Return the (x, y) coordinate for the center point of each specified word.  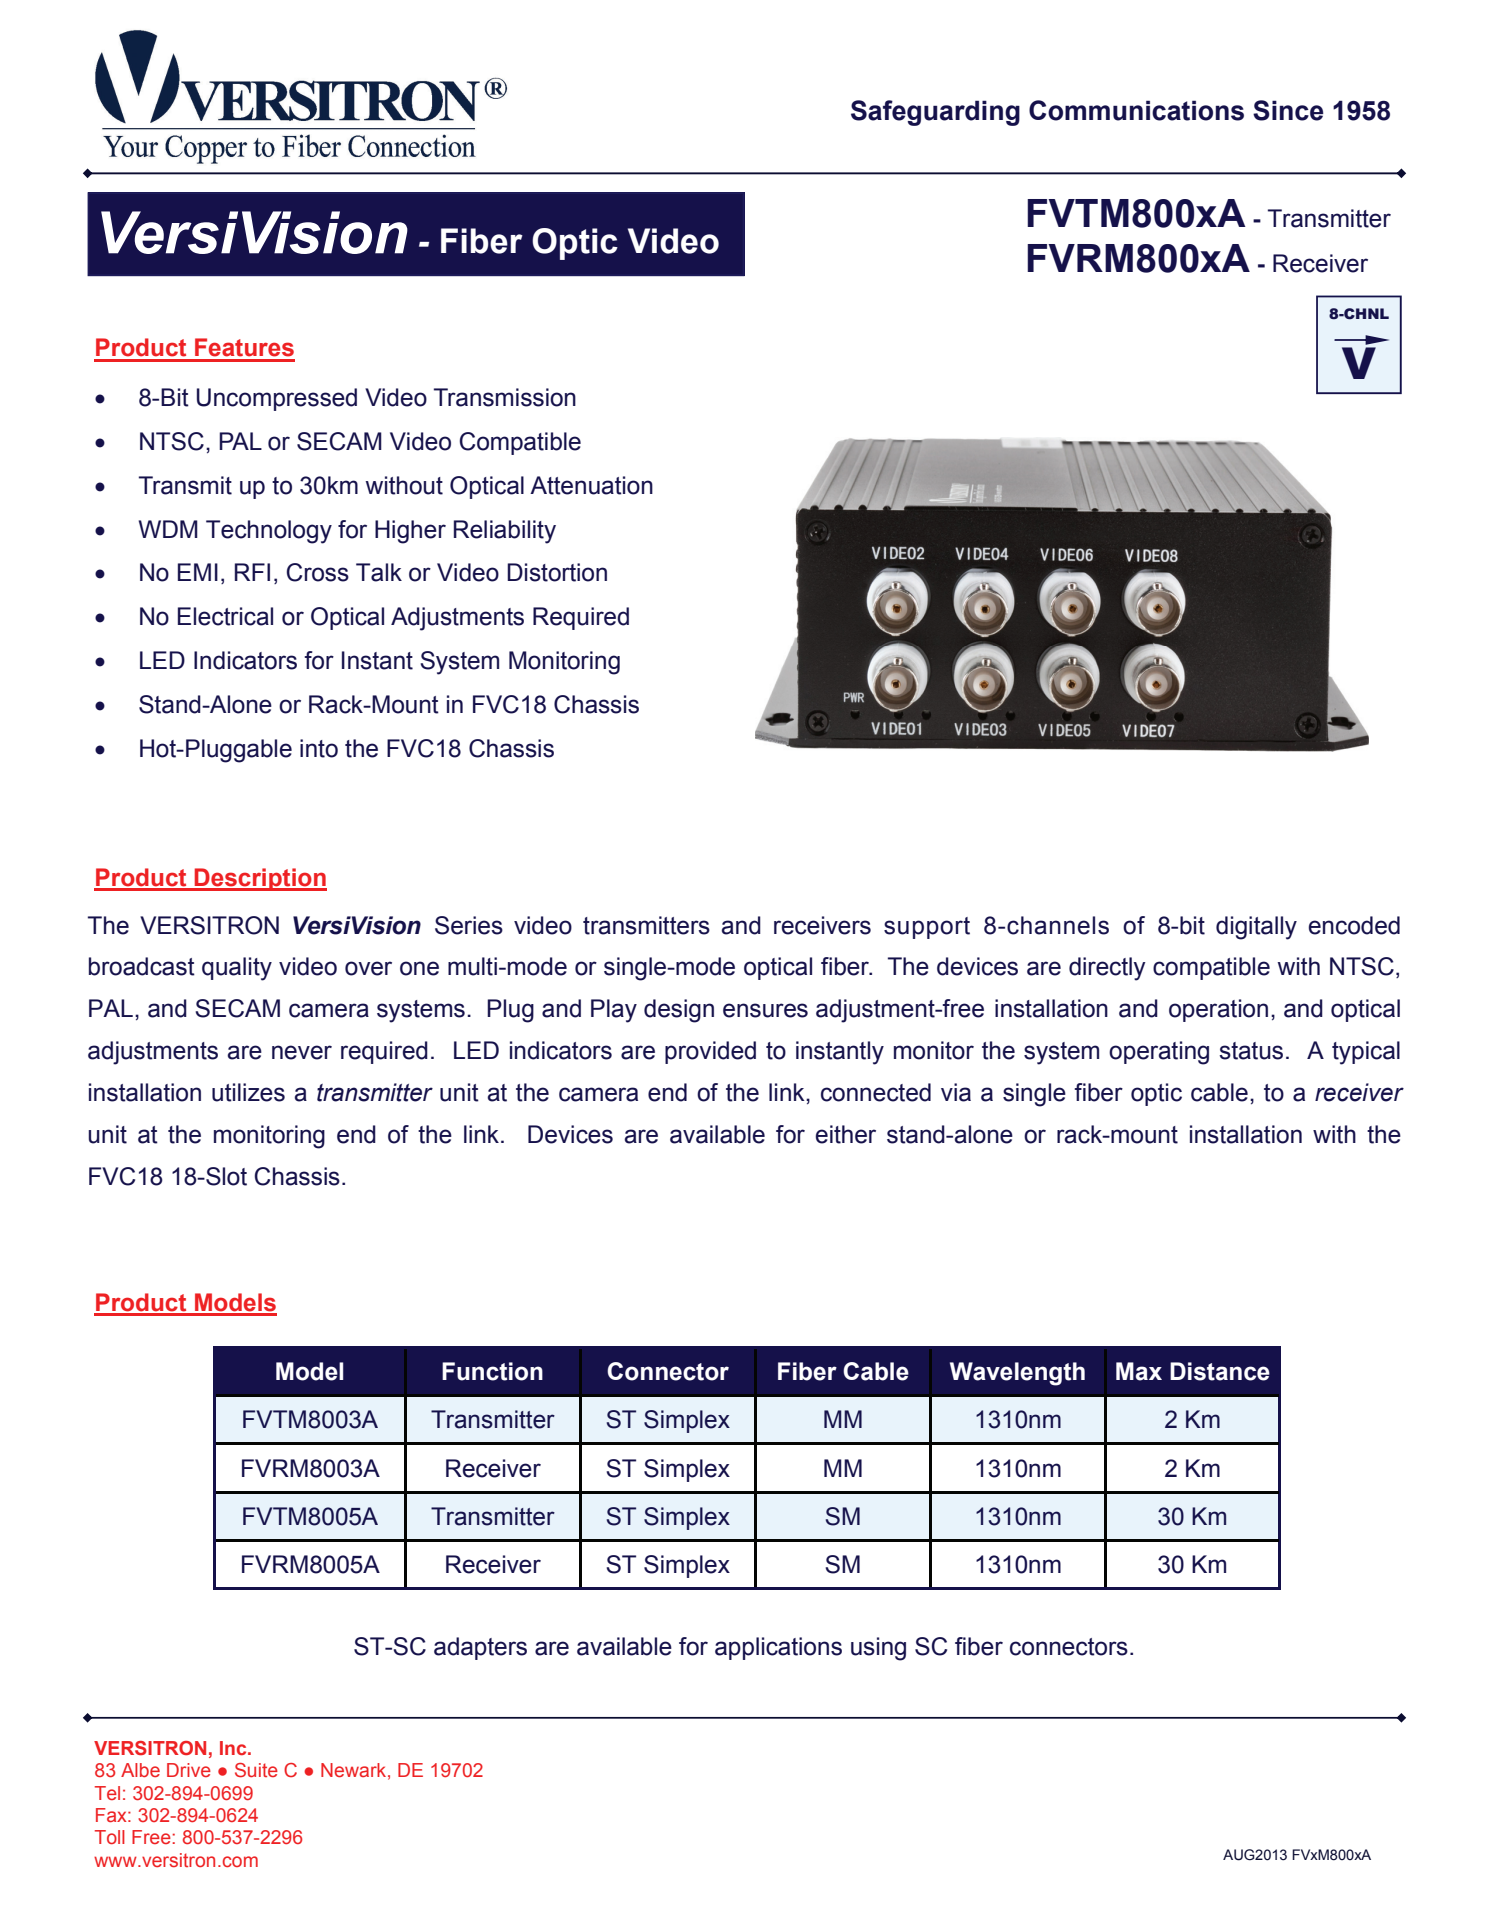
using (878, 1649)
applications (778, 1648)
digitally (1256, 928)
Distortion (557, 572)
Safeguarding (935, 113)
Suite (256, 1770)
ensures (765, 1010)
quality (237, 969)
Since (1288, 110)
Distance (1220, 1371)
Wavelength (1017, 1374)
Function (492, 1371)
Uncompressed (277, 399)
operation (1218, 1010)
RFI (252, 572)
